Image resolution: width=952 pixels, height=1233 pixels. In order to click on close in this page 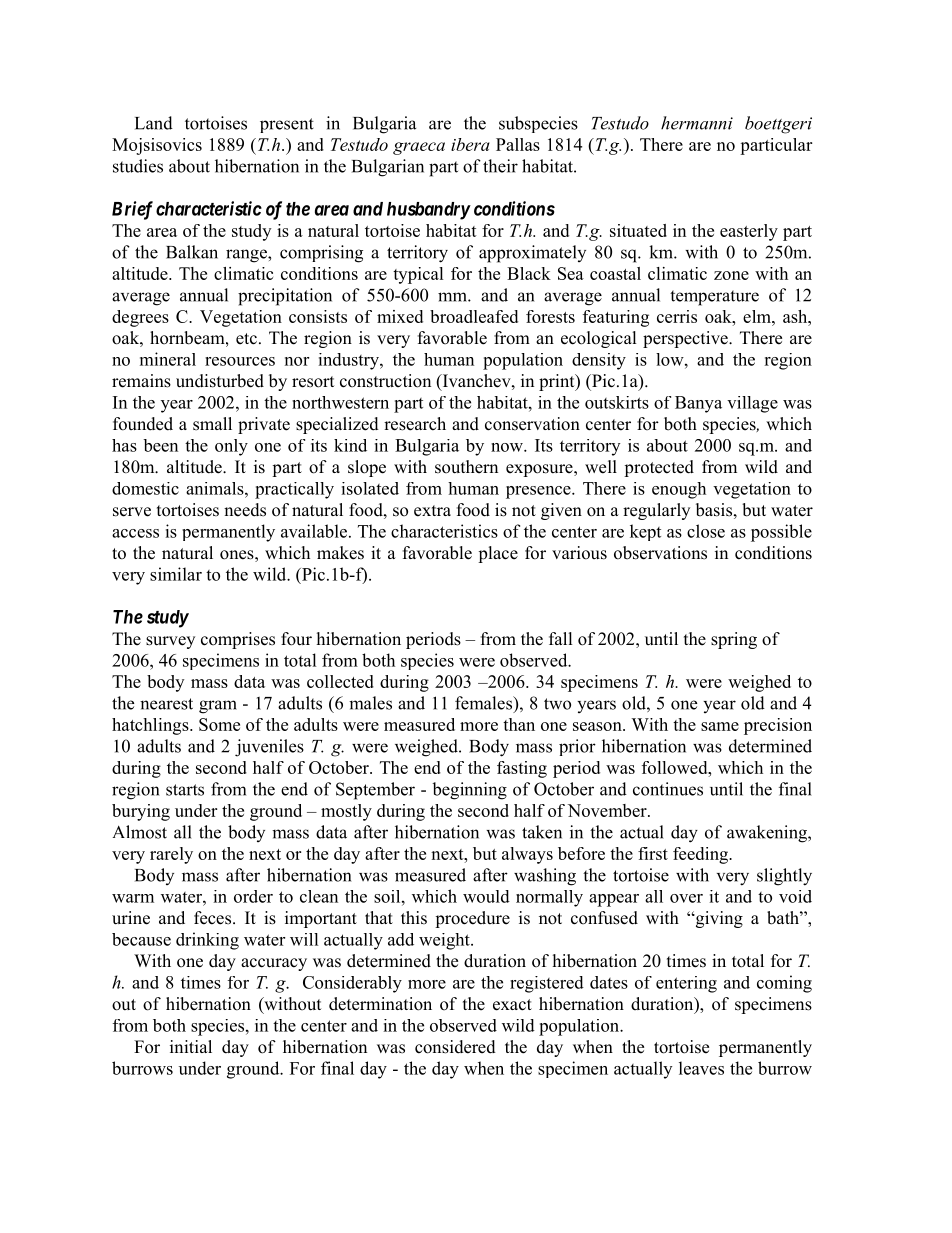, I will do `click(706, 531)`.
